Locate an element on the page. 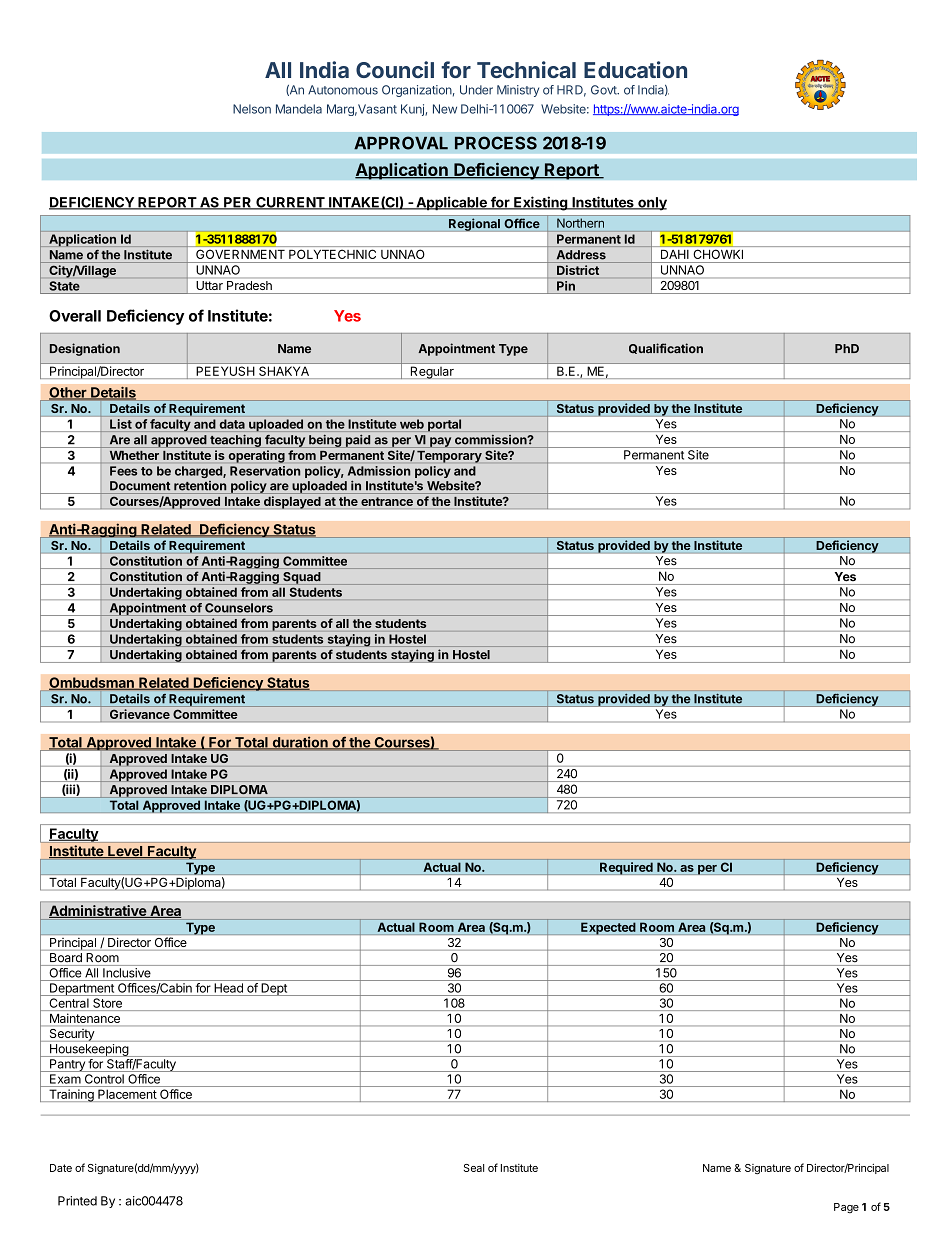 Image resolution: width=952 pixels, height=1233 pixels. New is located at coordinates (445, 109).
